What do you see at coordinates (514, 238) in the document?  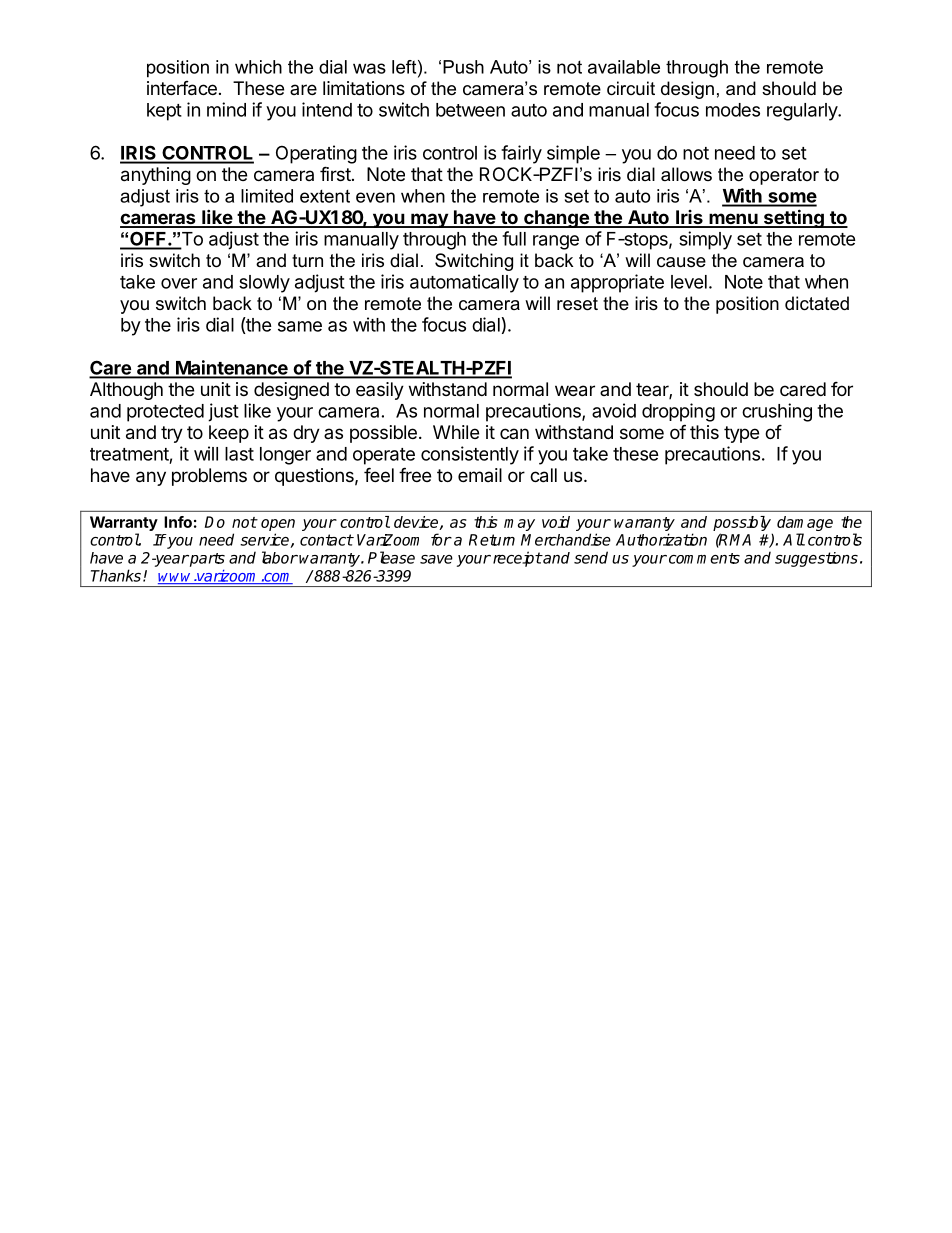 I see `full` at bounding box center [514, 238].
